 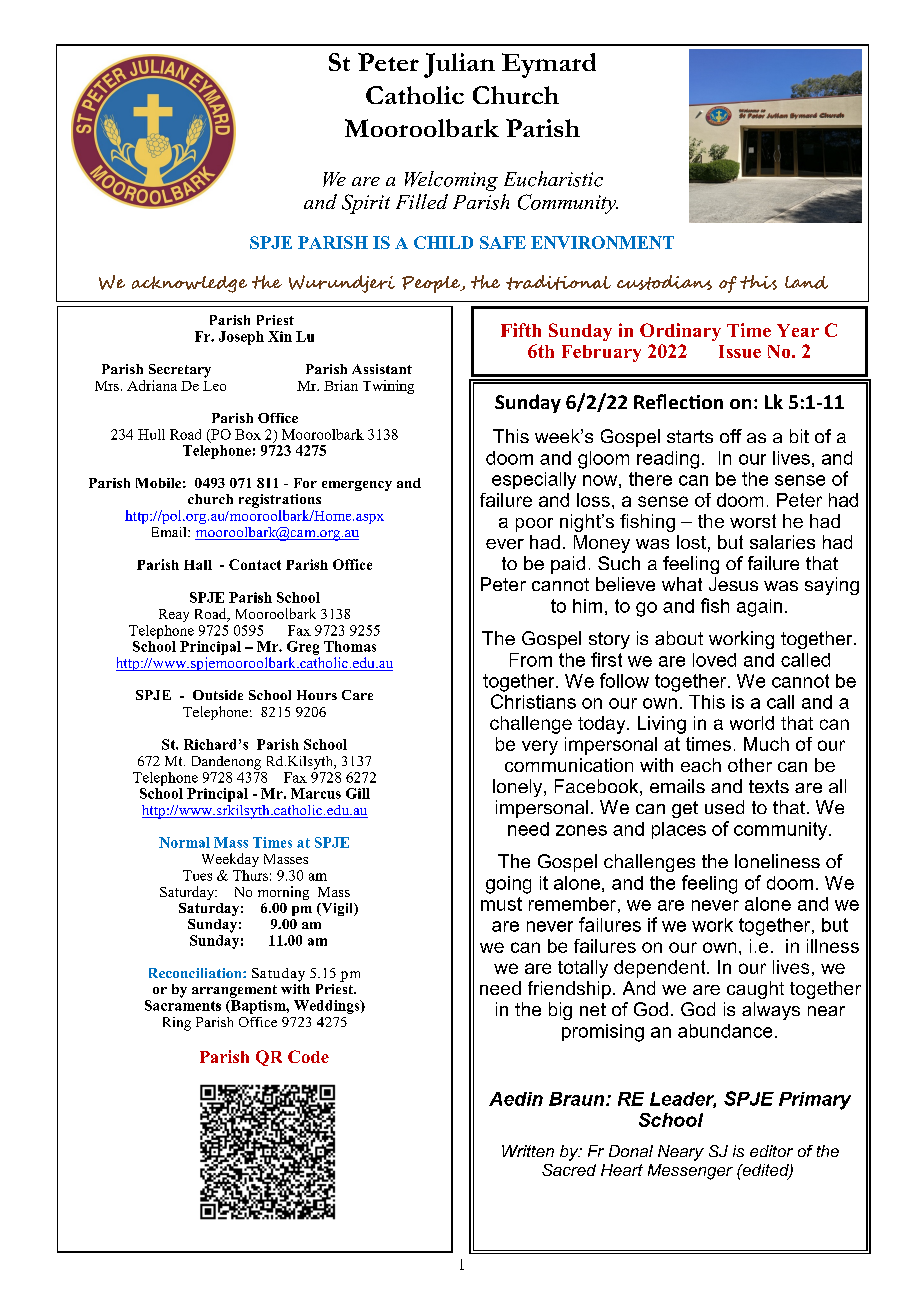 I want to click on Ring, so click(x=177, y=1024).
